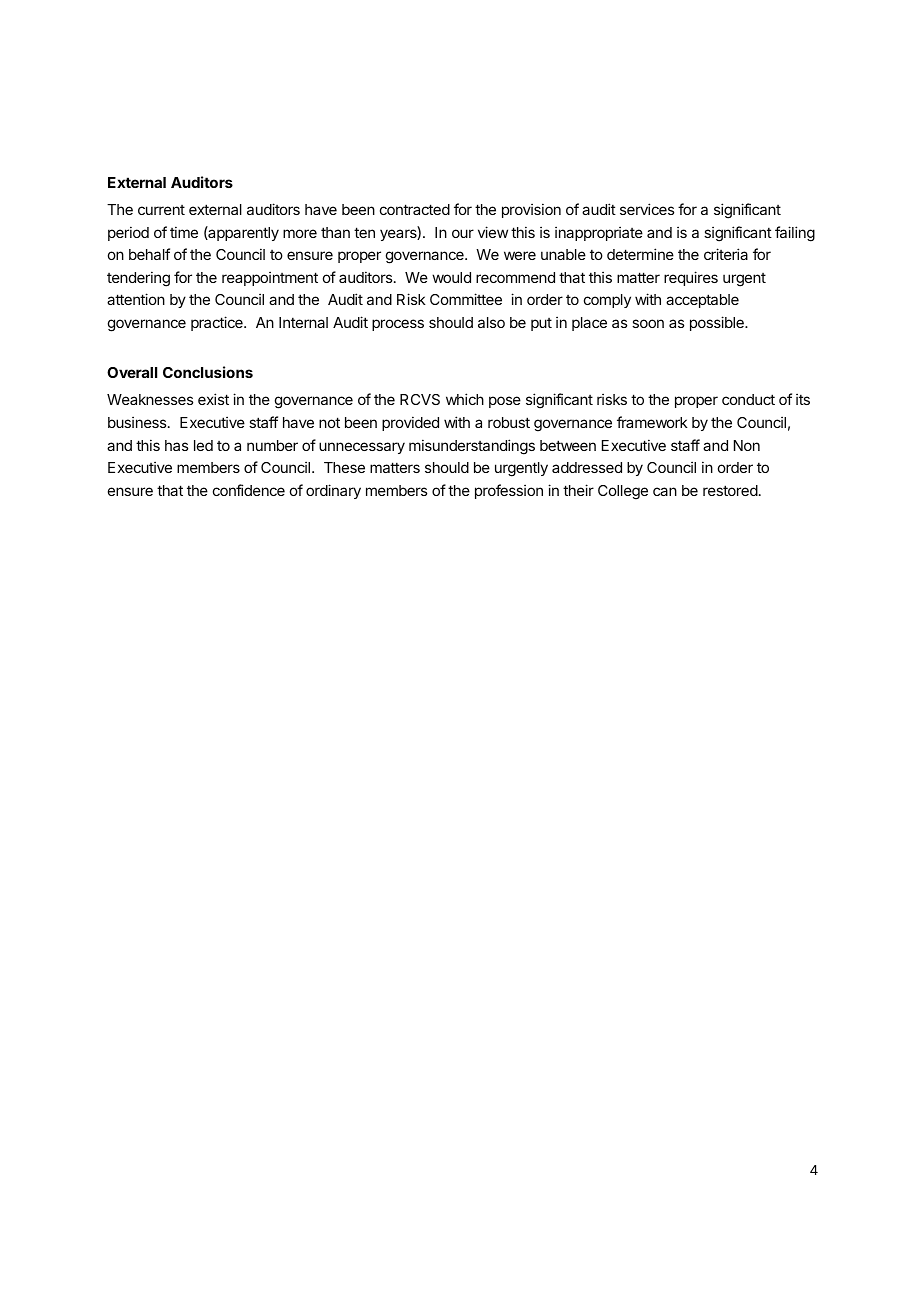 The width and height of the page is (924, 1308). I want to click on confidence, so click(249, 490).
